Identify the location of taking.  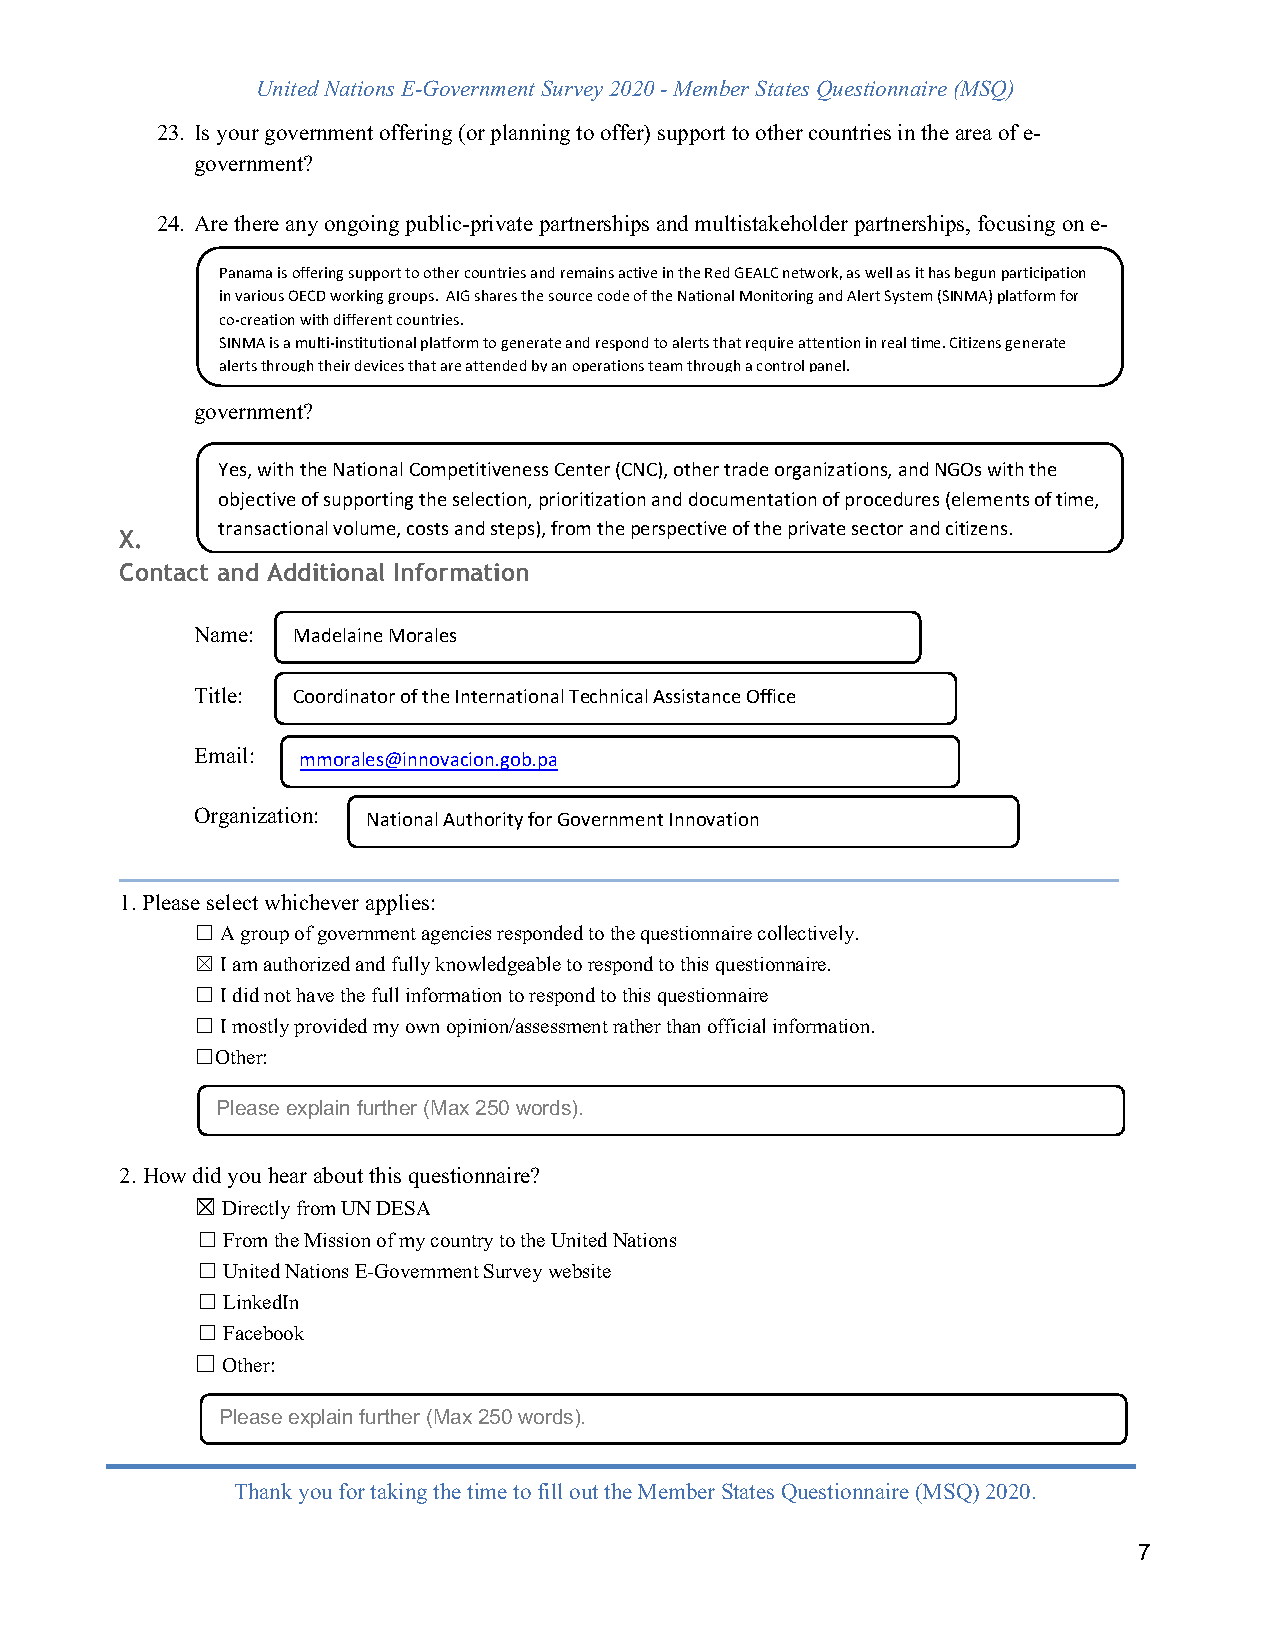
(398, 1493).
